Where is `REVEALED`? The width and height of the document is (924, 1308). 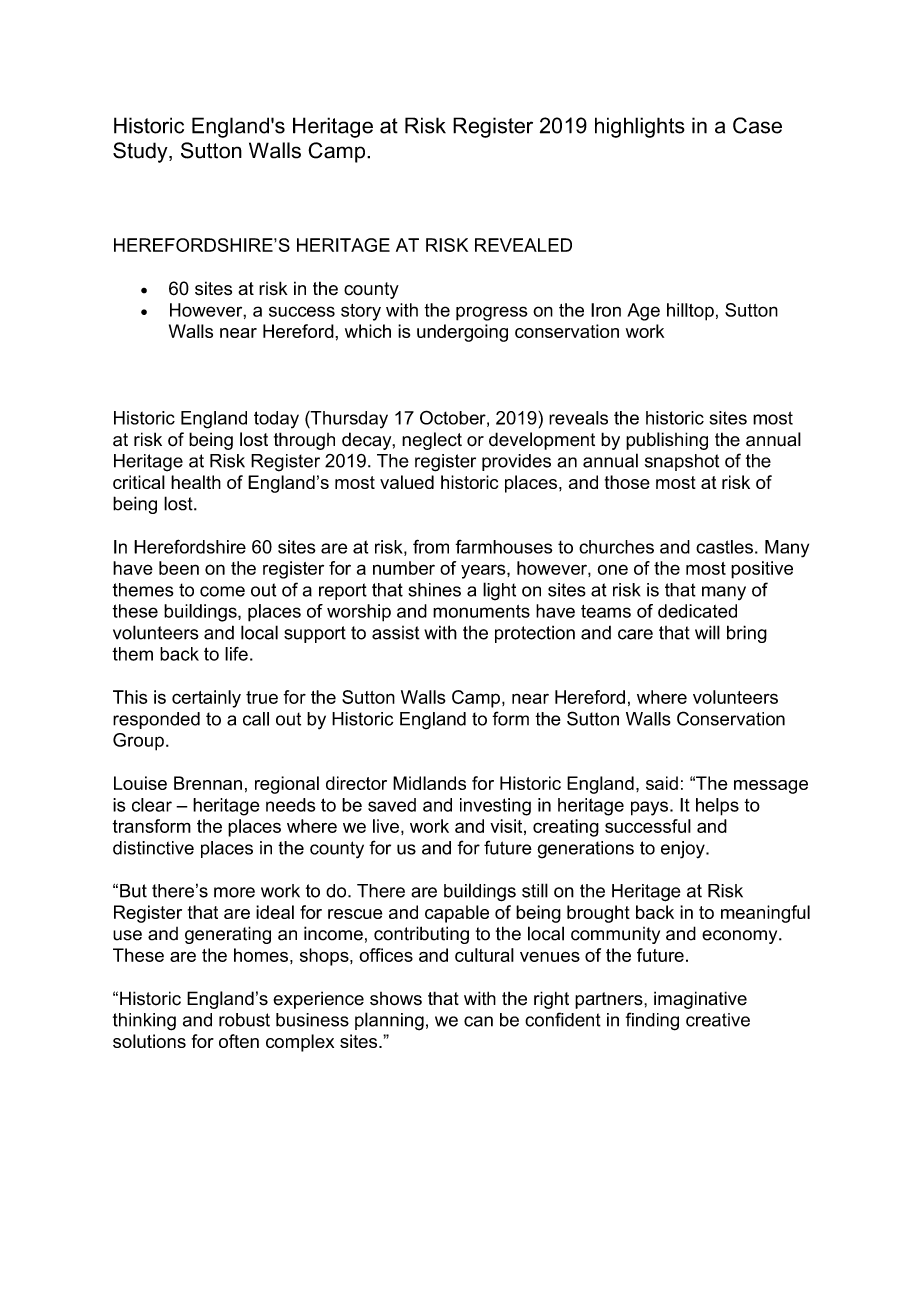
REVEALED is located at coordinates (523, 245).
